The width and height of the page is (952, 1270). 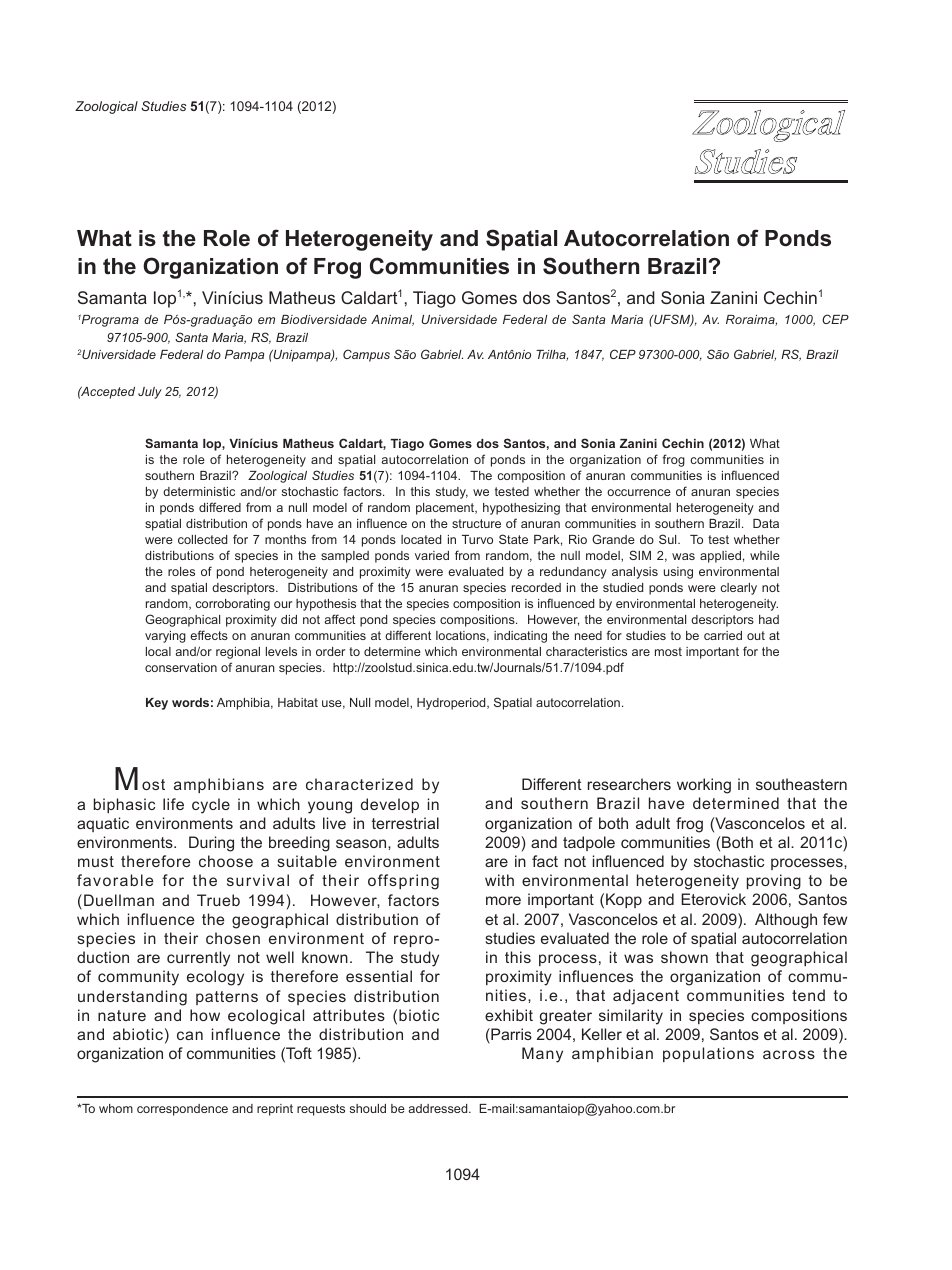 I want to click on During, so click(x=211, y=844).
